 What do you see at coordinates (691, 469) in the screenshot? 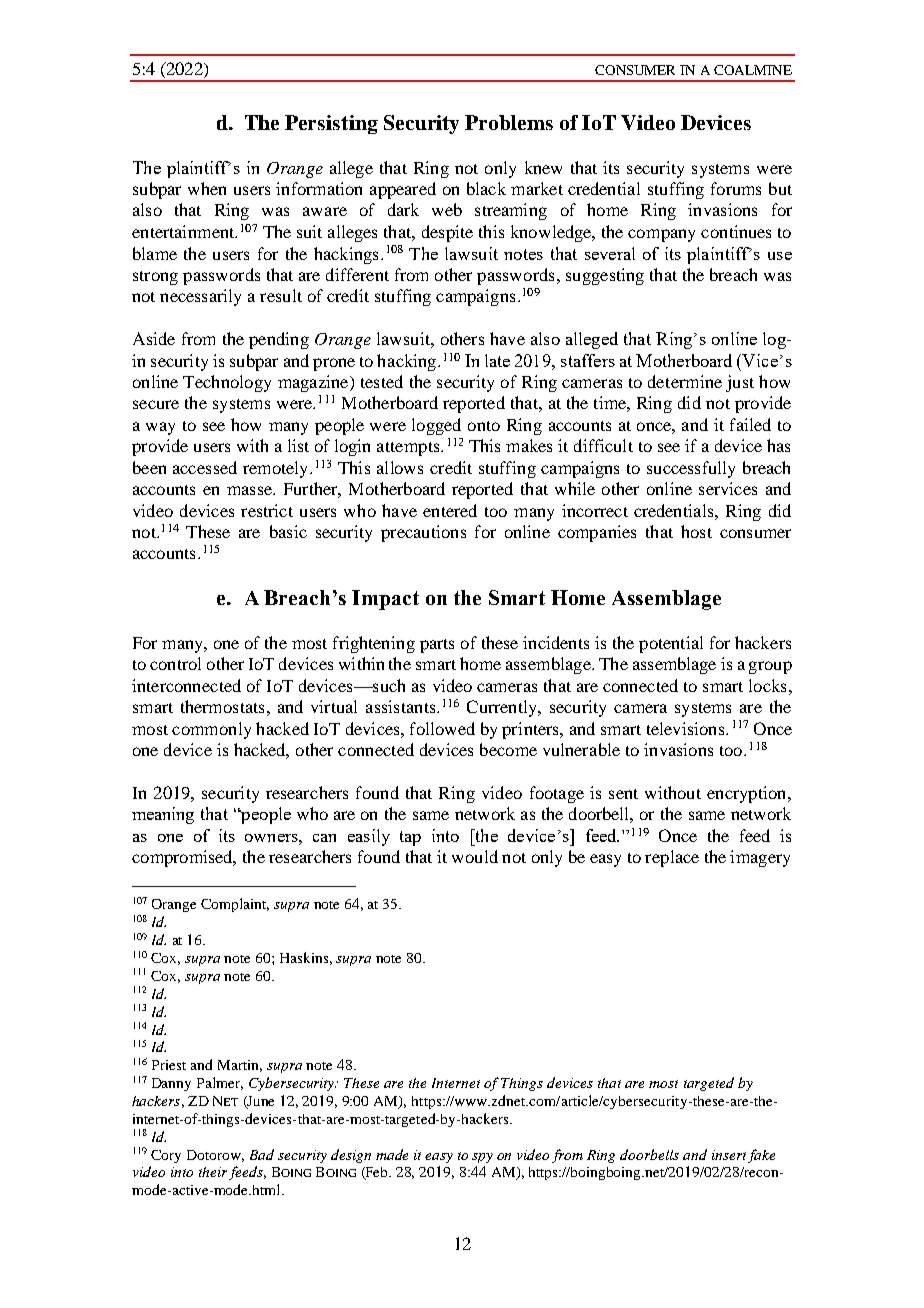
I see `successfully` at bounding box center [691, 469].
